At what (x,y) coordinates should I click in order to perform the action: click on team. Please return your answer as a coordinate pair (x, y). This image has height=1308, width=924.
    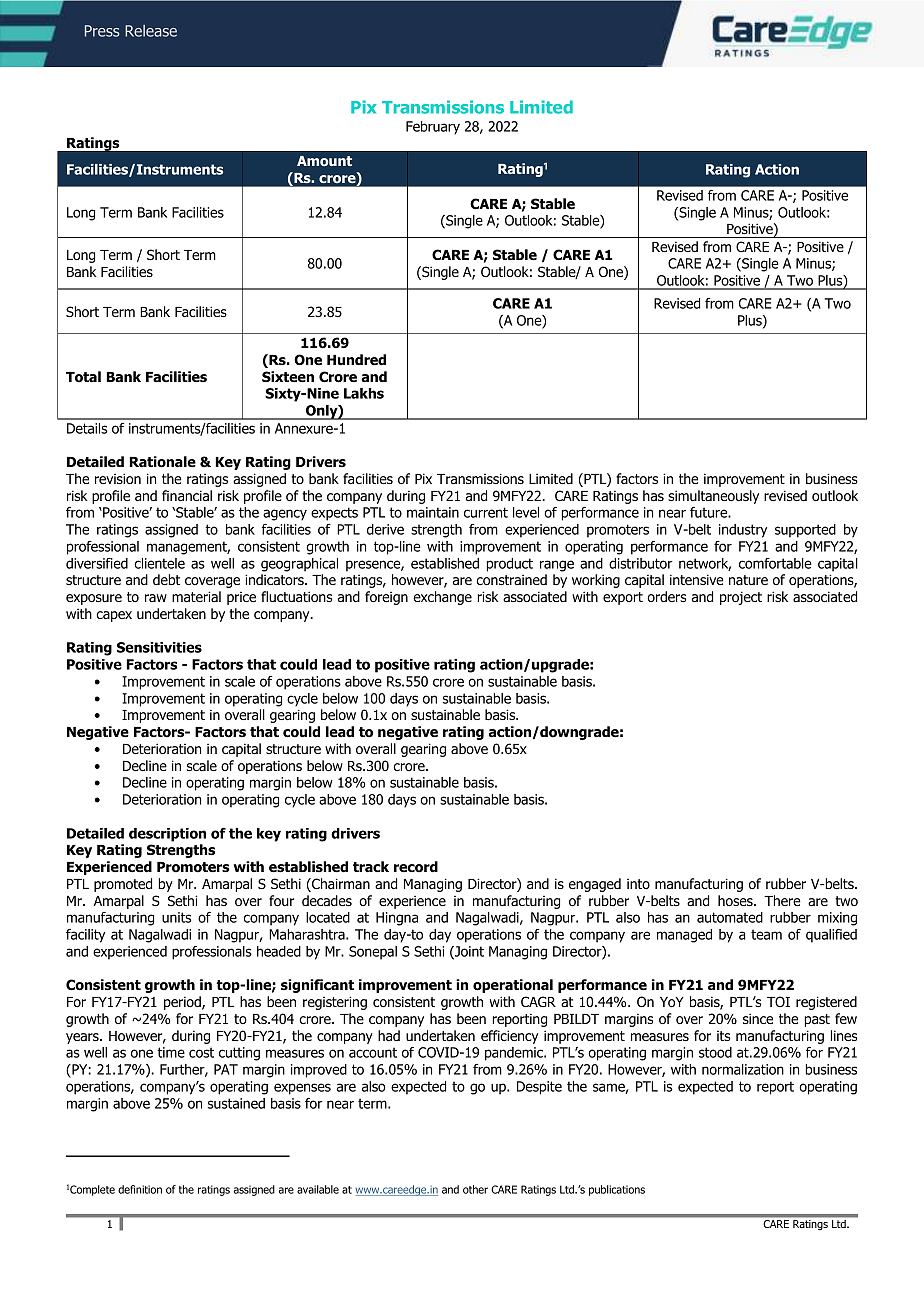
    Looking at the image, I should click on (766, 934).
